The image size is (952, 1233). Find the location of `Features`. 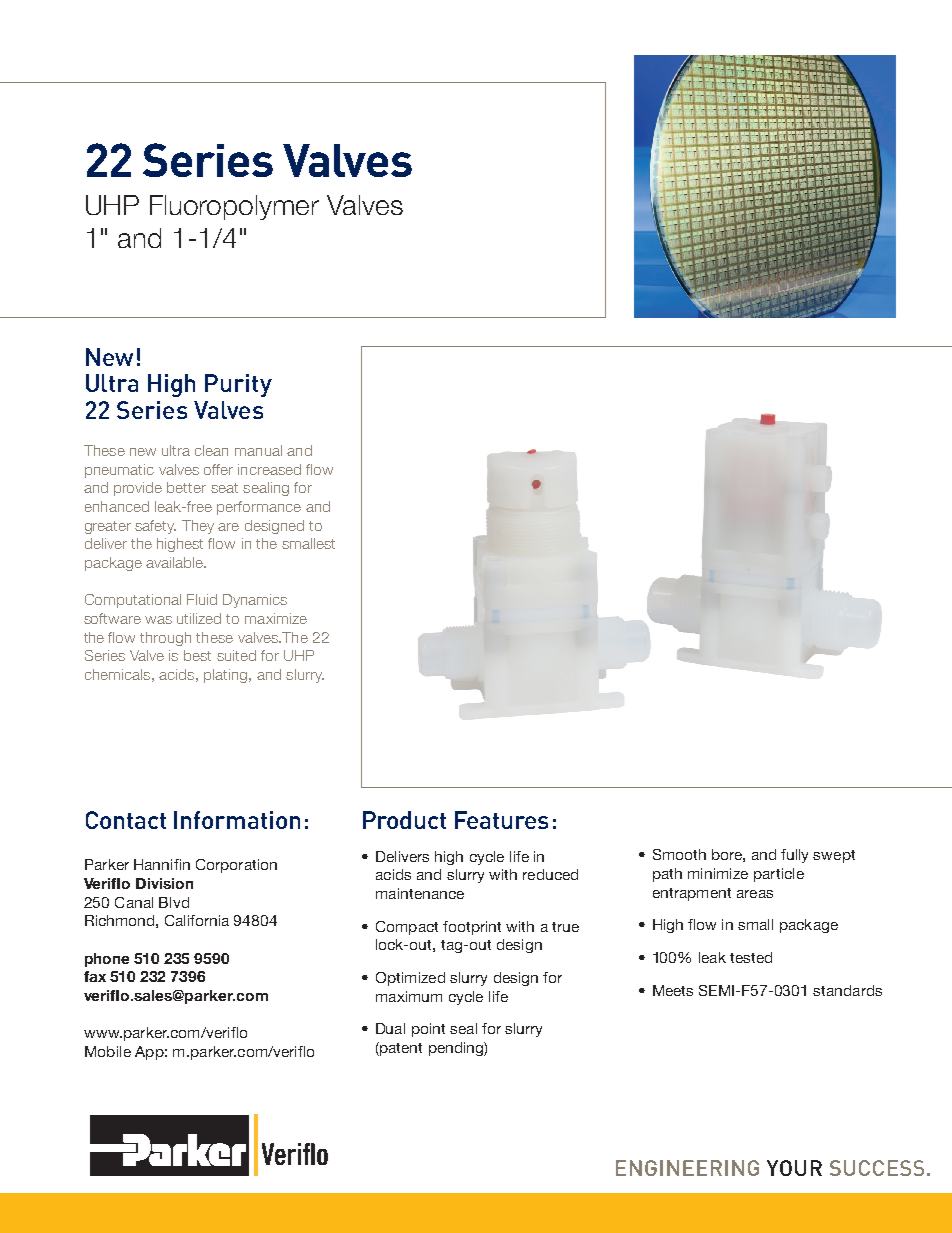

Features is located at coordinates (501, 820).
